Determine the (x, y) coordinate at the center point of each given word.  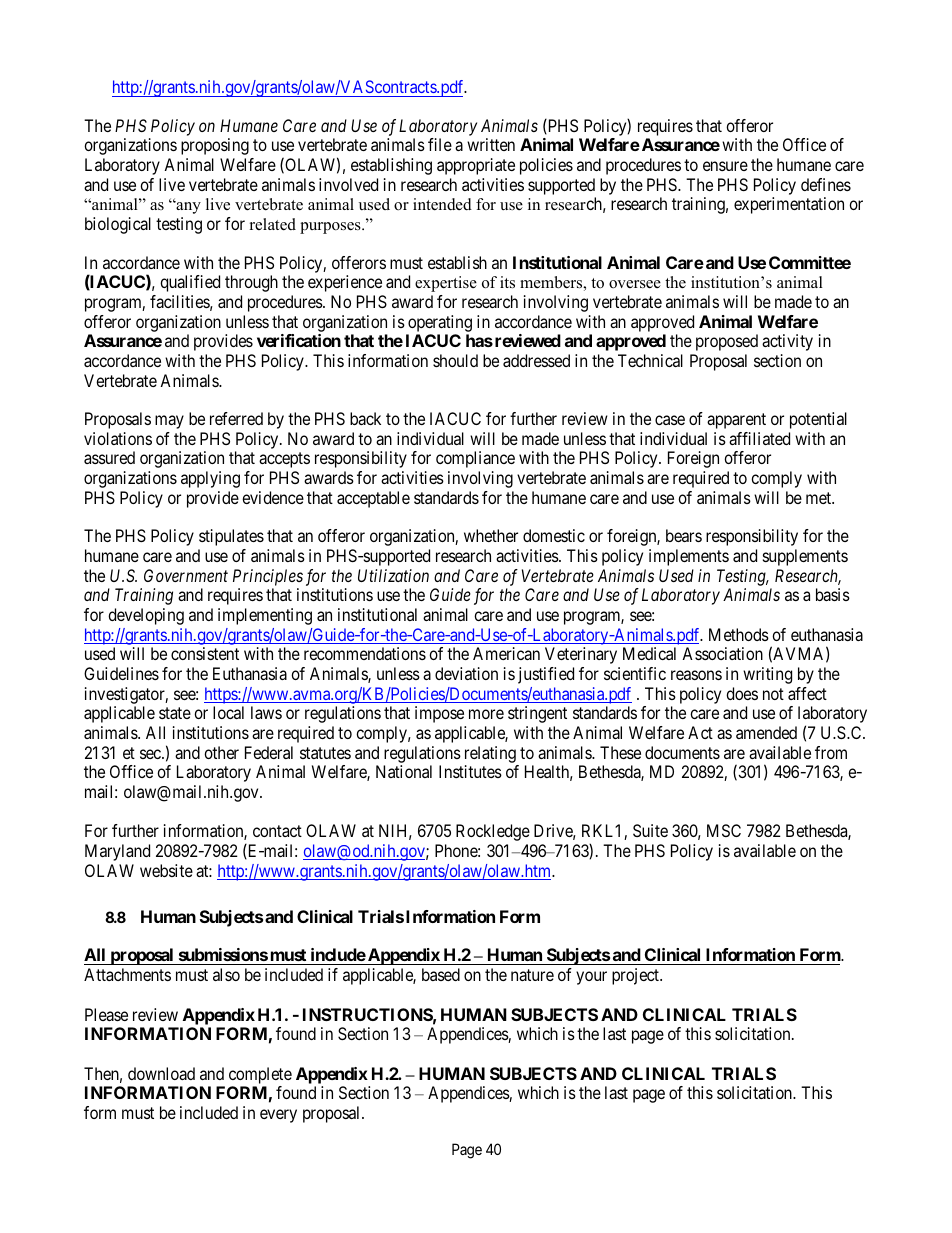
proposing (215, 146)
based (441, 974)
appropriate (476, 166)
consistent (205, 653)
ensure (725, 166)
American (506, 653)
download (161, 1073)
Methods (739, 634)
